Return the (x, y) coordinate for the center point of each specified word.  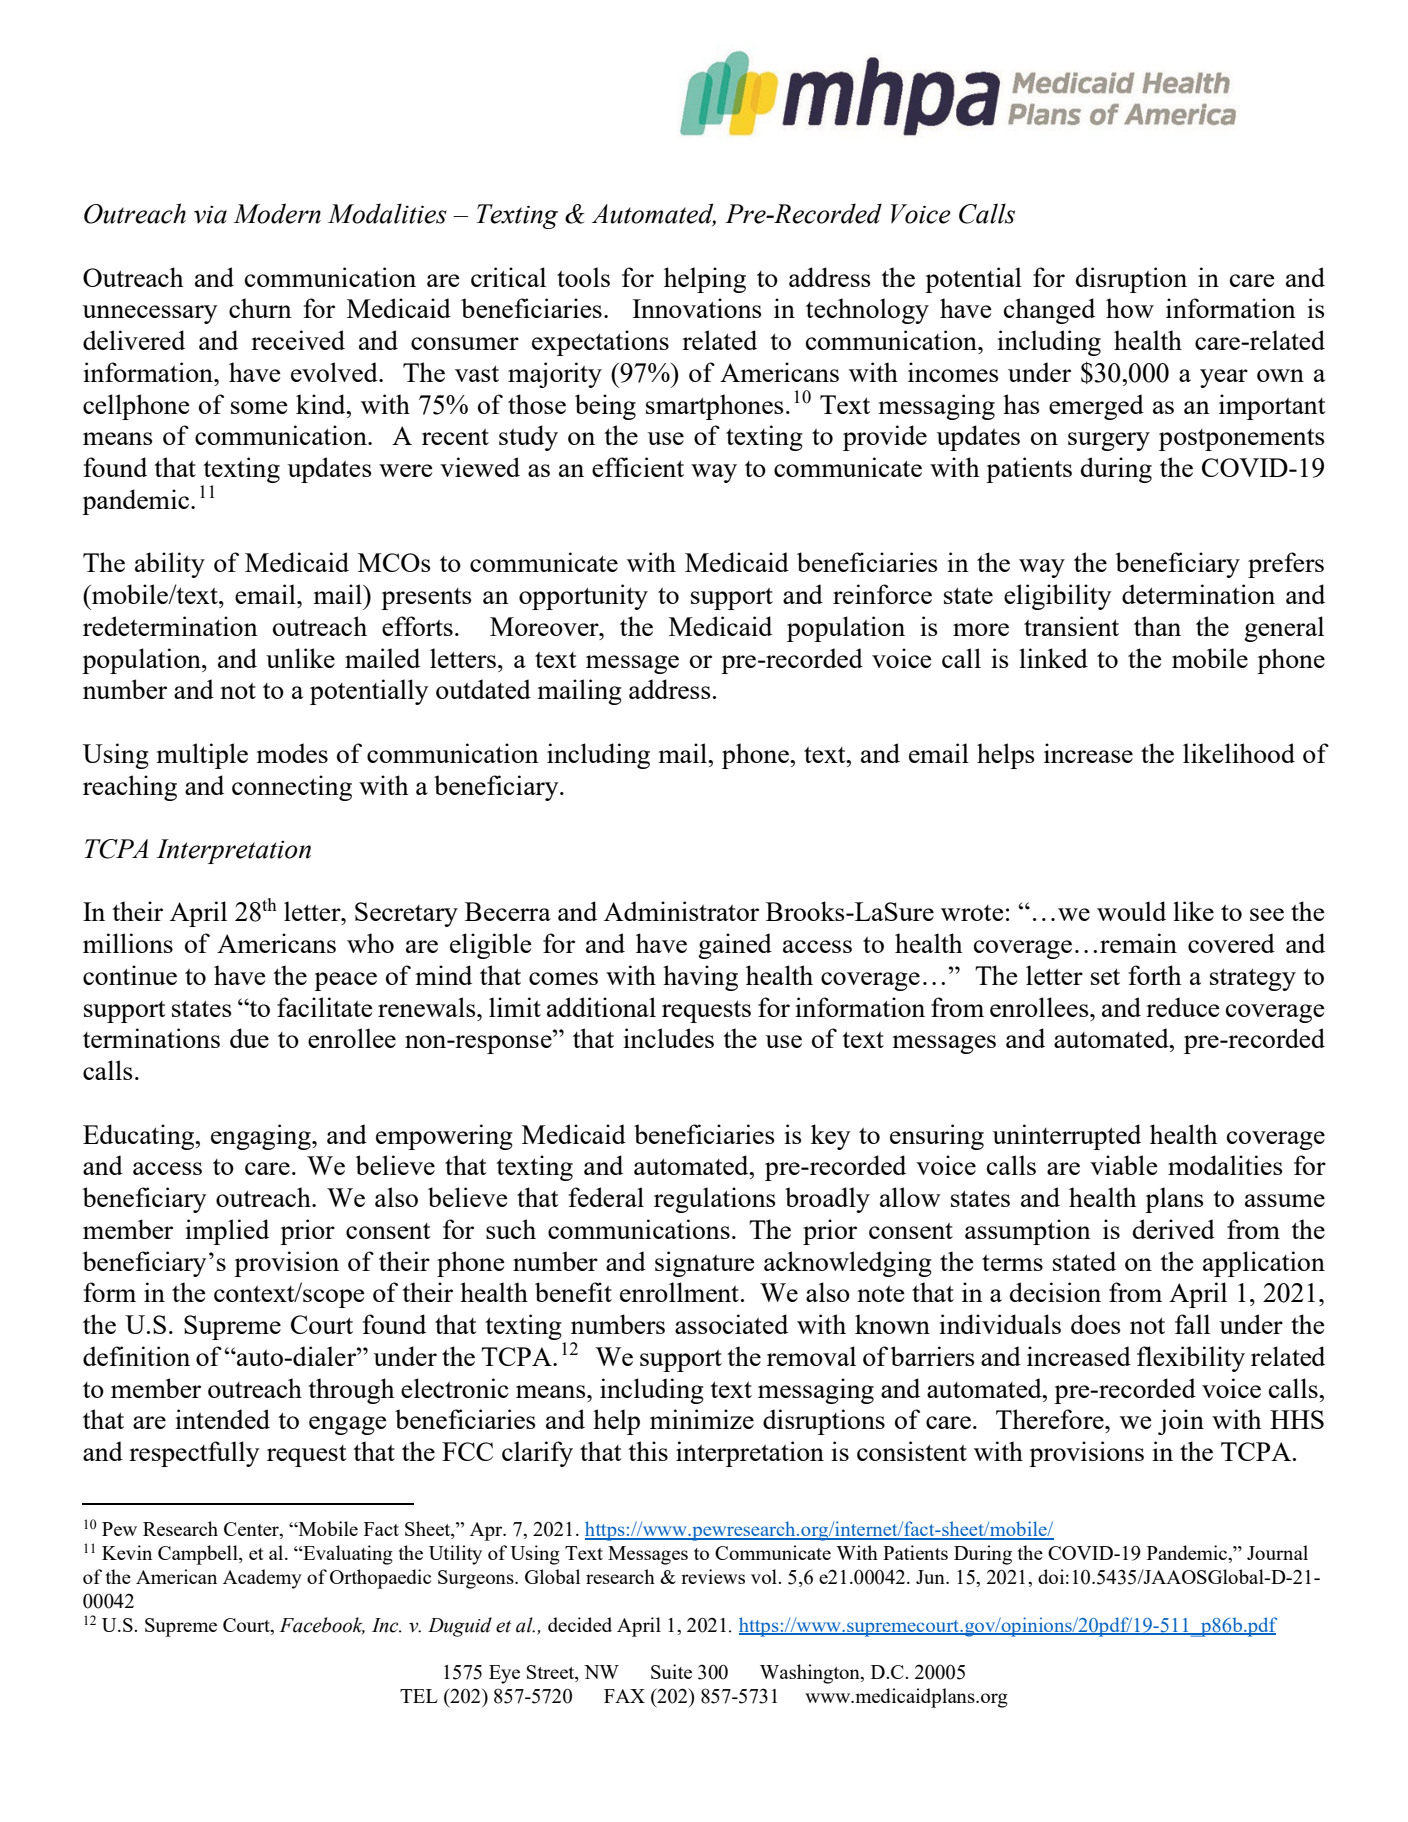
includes (668, 1038)
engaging (262, 1137)
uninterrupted (1067, 1137)
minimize (702, 1419)
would (1131, 911)
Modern (277, 213)
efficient (638, 467)
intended (222, 1419)
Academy (262, 1579)
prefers (1286, 565)
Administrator (681, 911)
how (1130, 308)
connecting (292, 788)
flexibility (1191, 1359)
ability (170, 565)
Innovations (697, 308)
